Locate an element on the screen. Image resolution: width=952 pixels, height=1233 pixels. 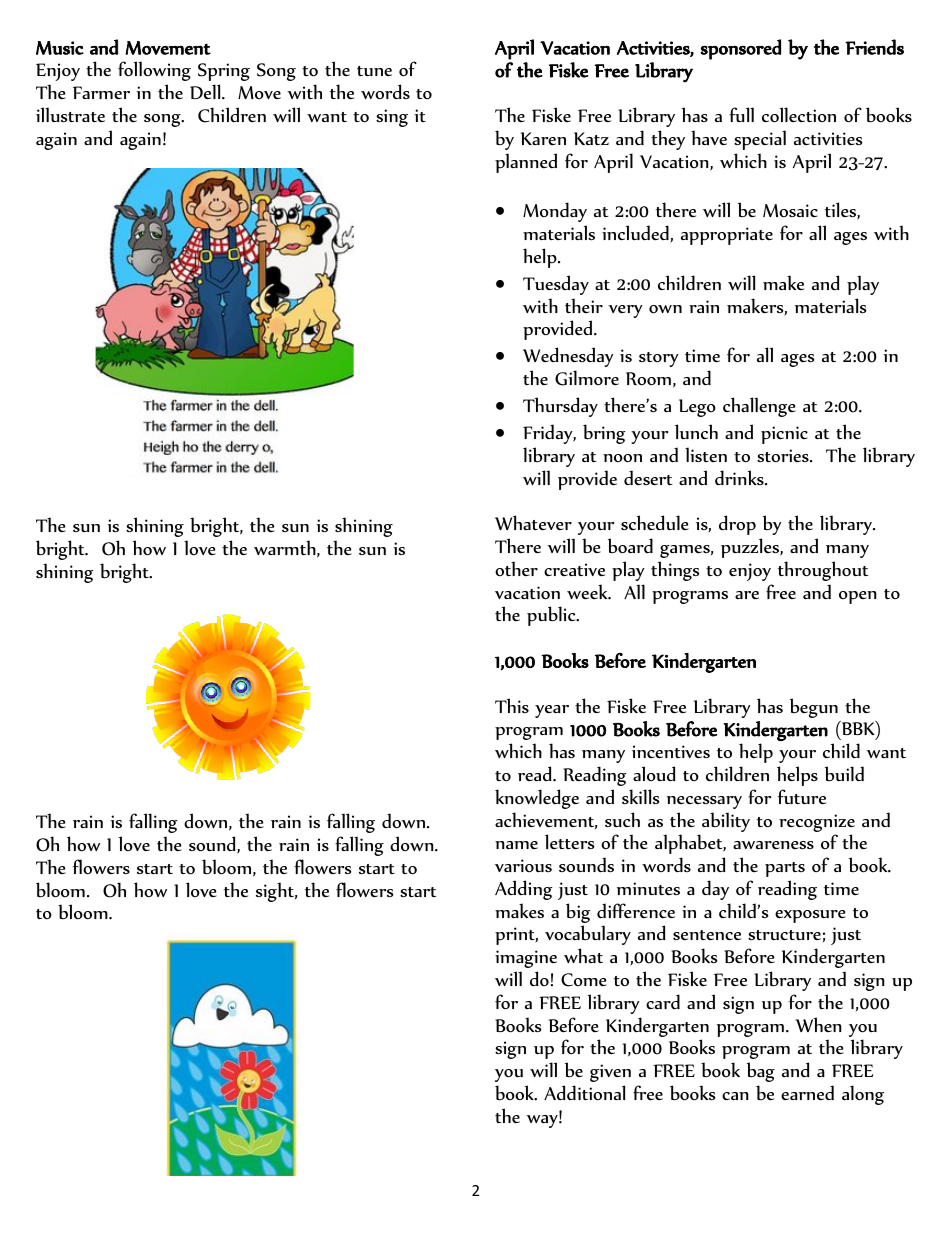
challenge is located at coordinates (759, 407).
